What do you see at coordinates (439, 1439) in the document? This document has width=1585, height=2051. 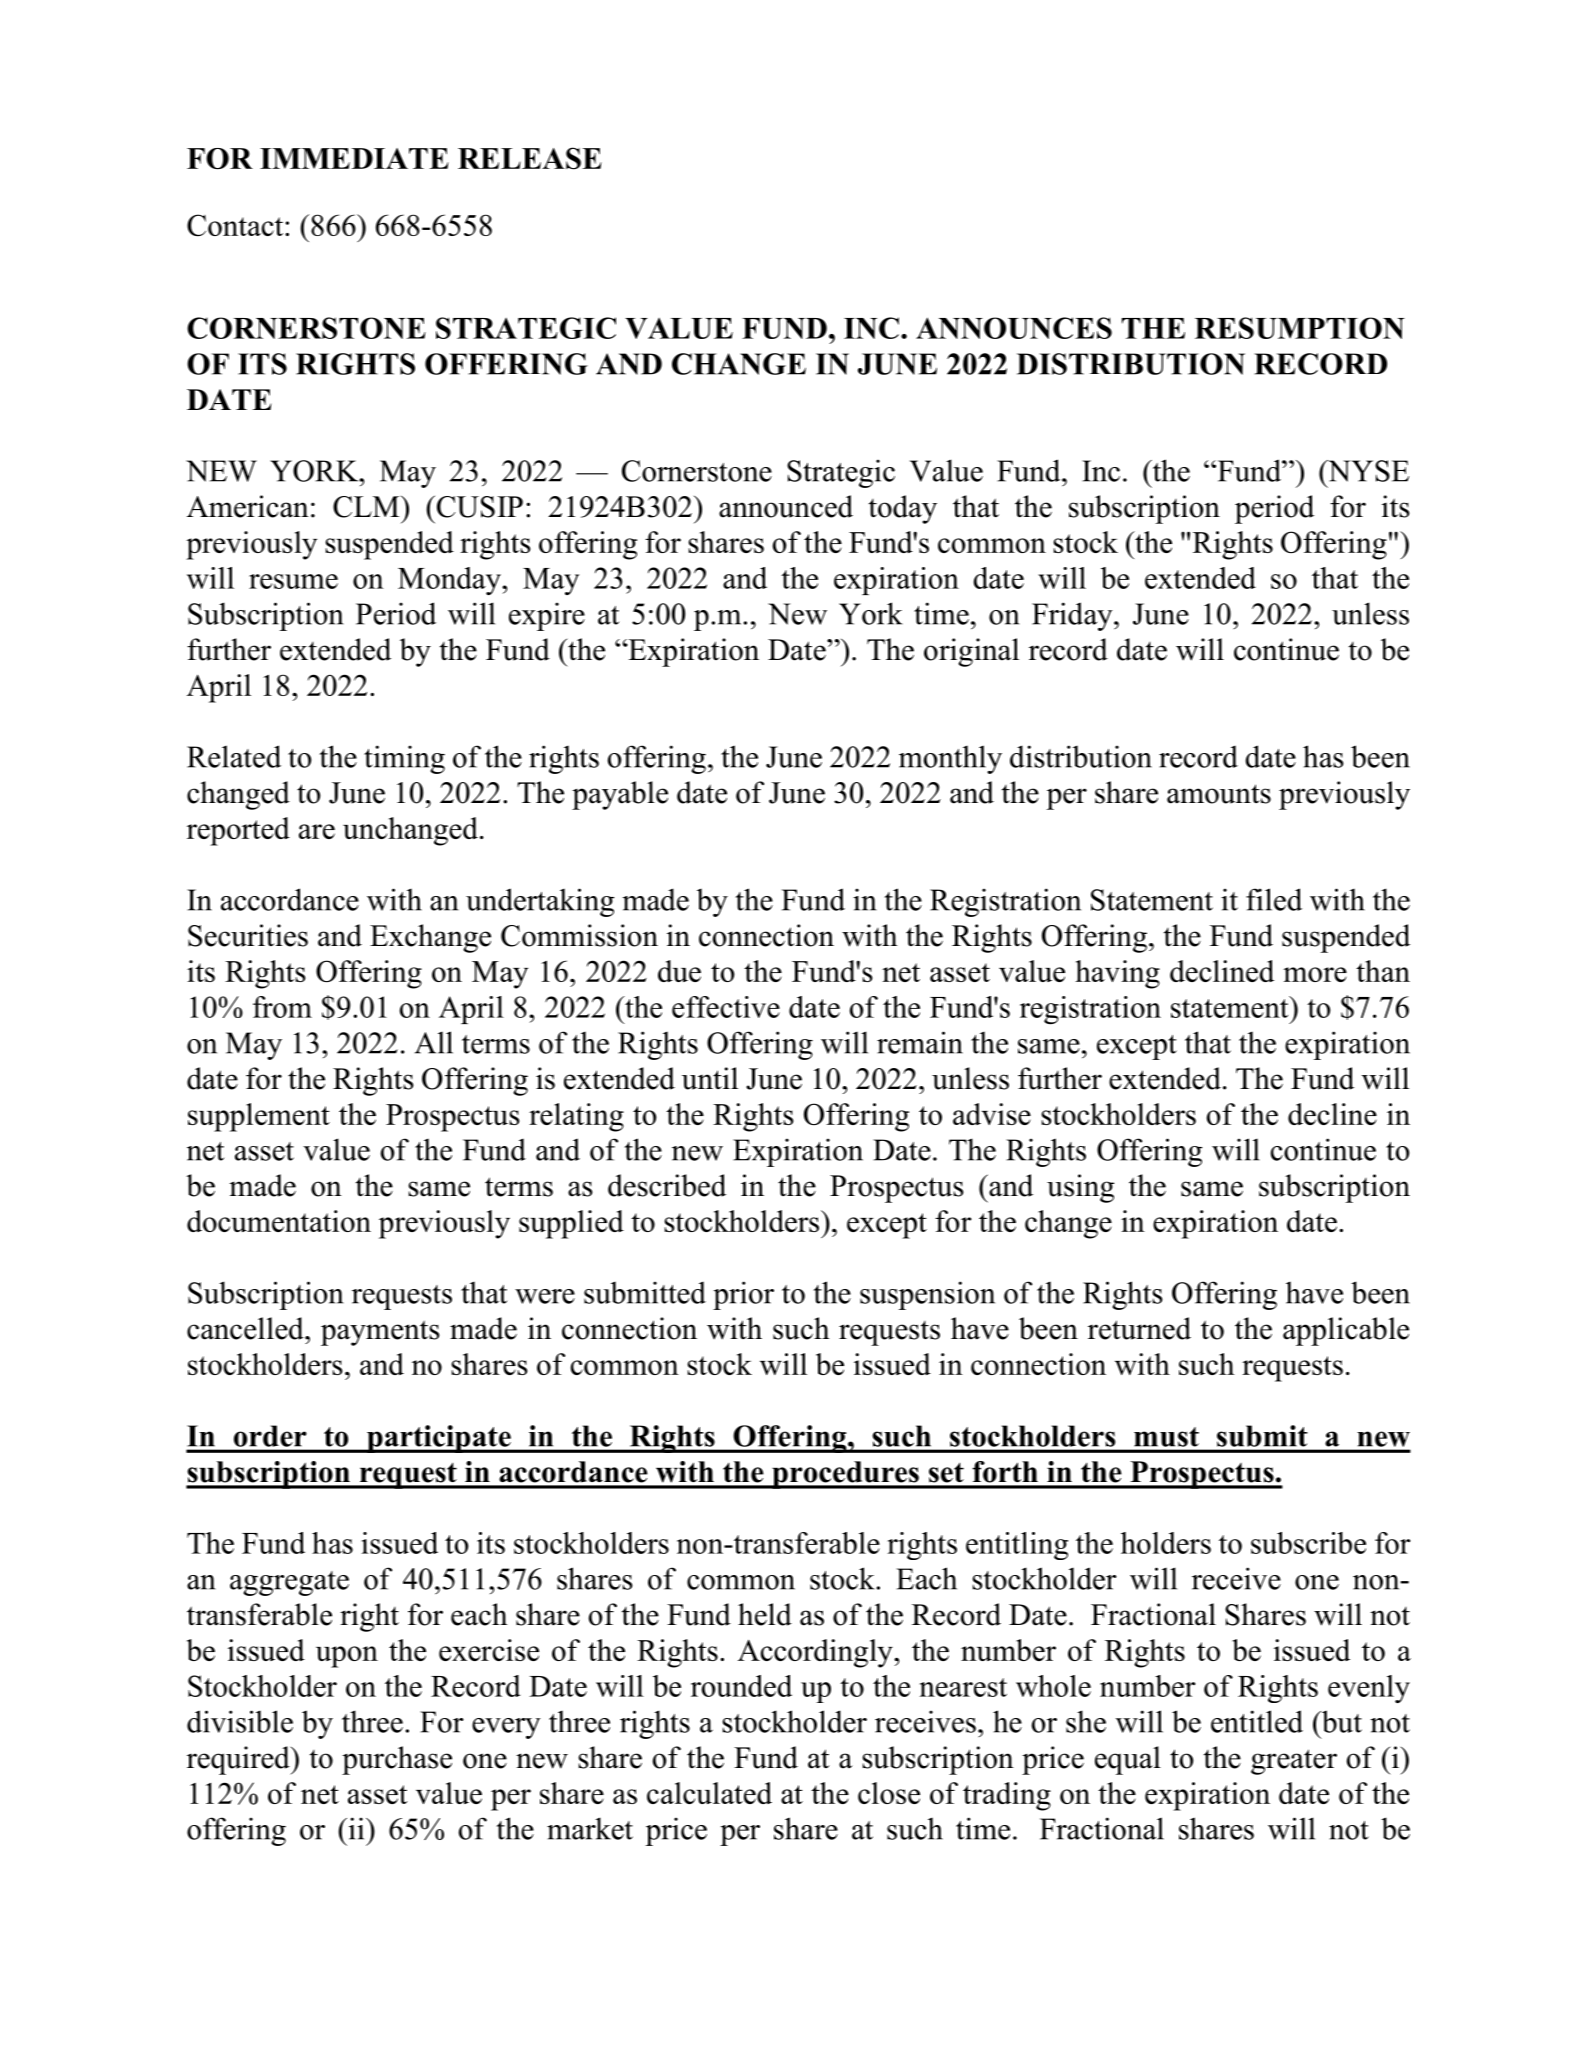 I see `participate` at bounding box center [439, 1439].
